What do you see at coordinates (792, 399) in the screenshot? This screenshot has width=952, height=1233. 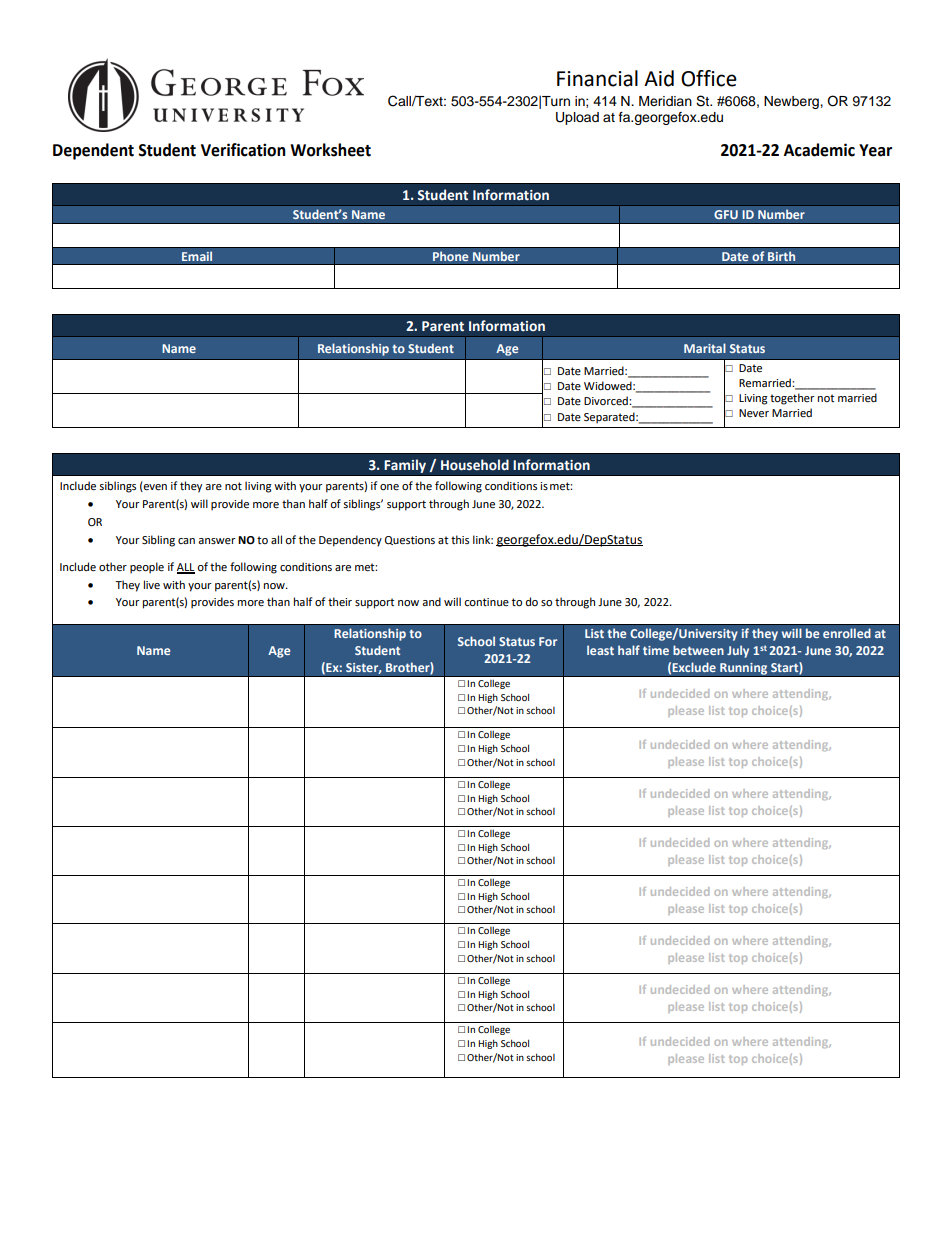 I see `together` at bounding box center [792, 399].
